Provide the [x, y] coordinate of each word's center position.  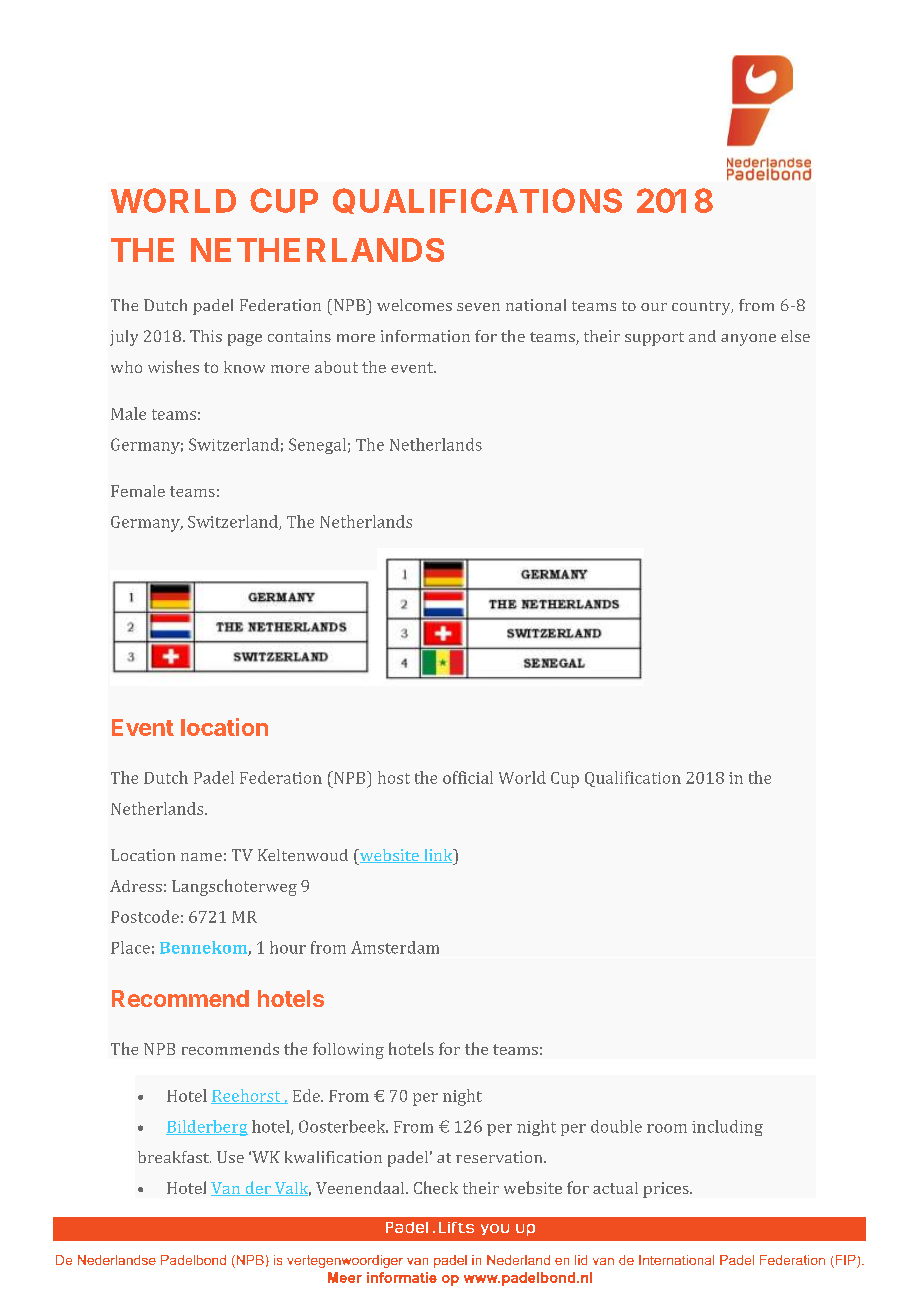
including [727, 1128]
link [438, 856]
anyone [748, 340]
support [654, 339]
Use [230, 1157]
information [425, 336]
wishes [173, 366]
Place [130, 947]
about [336, 367]
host [394, 777]
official [468, 777]
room [667, 1128]
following [348, 1050]
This [206, 336]
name [201, 857]
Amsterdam [395, 947]
